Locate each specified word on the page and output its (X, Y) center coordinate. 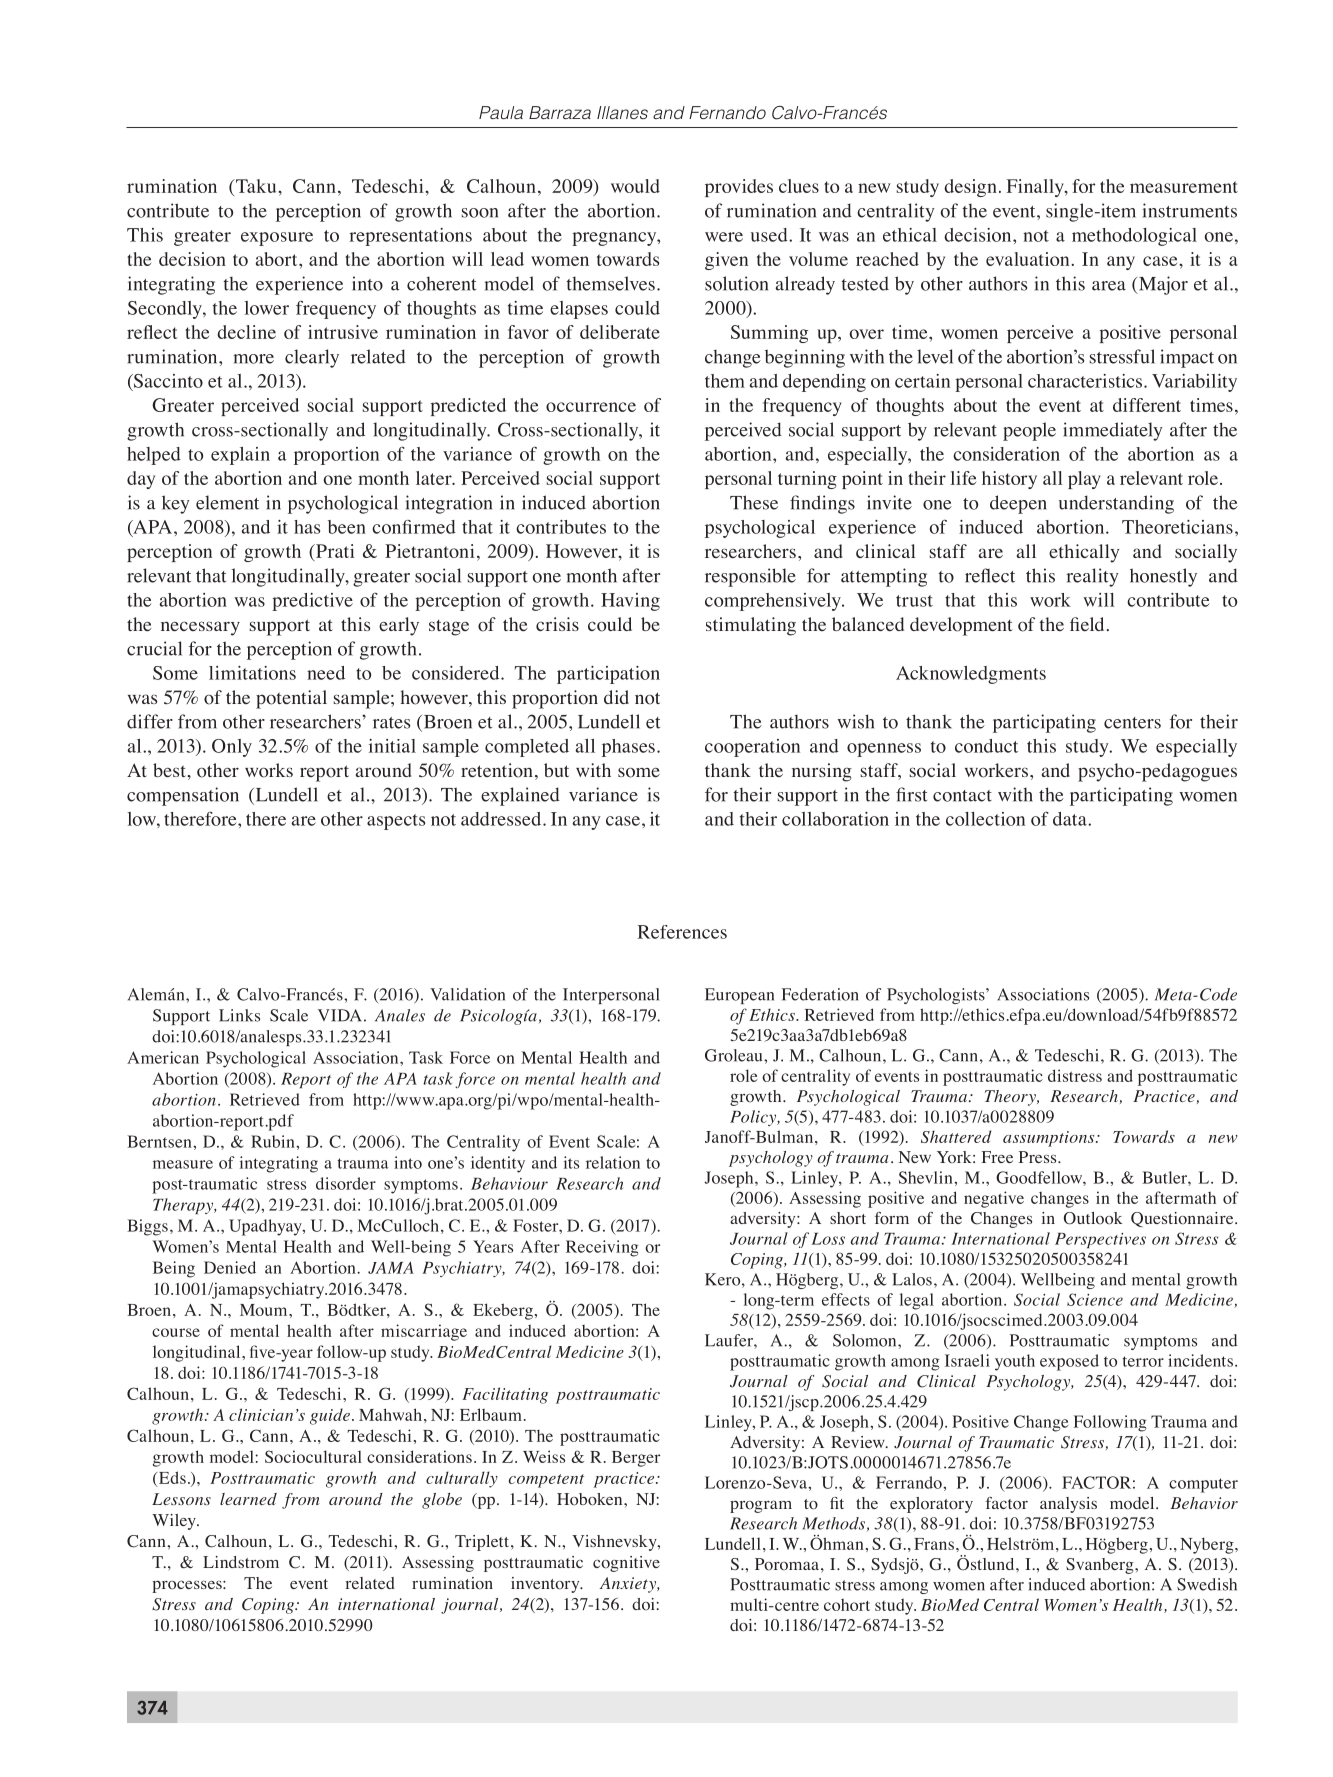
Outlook (1093, 1218)
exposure (277, 239)
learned (248, 1499)
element (227, 502)
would (635, 186)
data (1071, 819)
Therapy (184, 1206)
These (754, 502)
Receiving (602, 1248)
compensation (183, 796)
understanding (1116, 504)
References (682, 932)
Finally (1036, 188)
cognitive (626, 1564)
